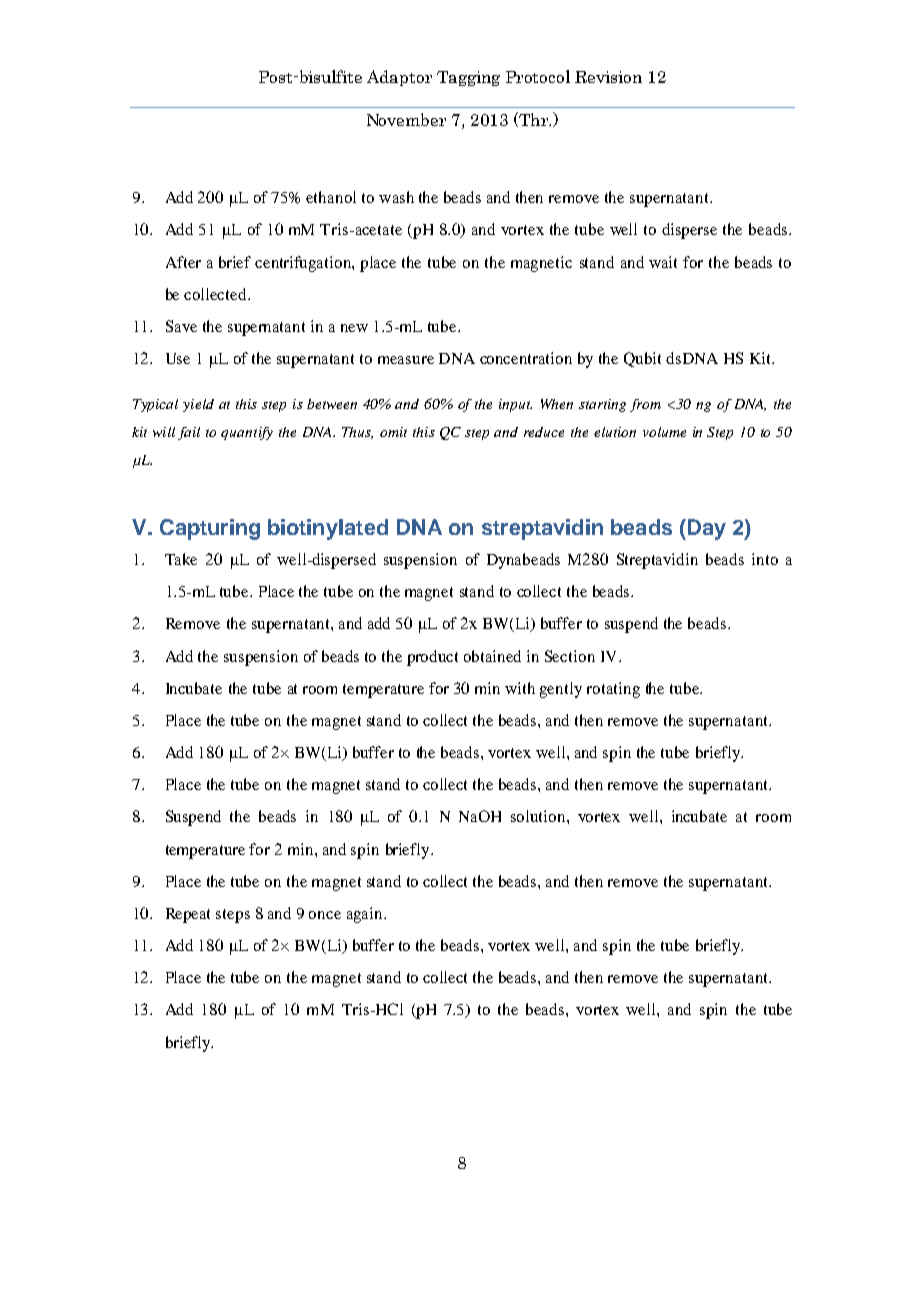 Image resolution: width=924 pixels, height=1308 pixels. Describe the element at coordinates (188, 915) in the screenshot. I see `Repeat` at that location.
